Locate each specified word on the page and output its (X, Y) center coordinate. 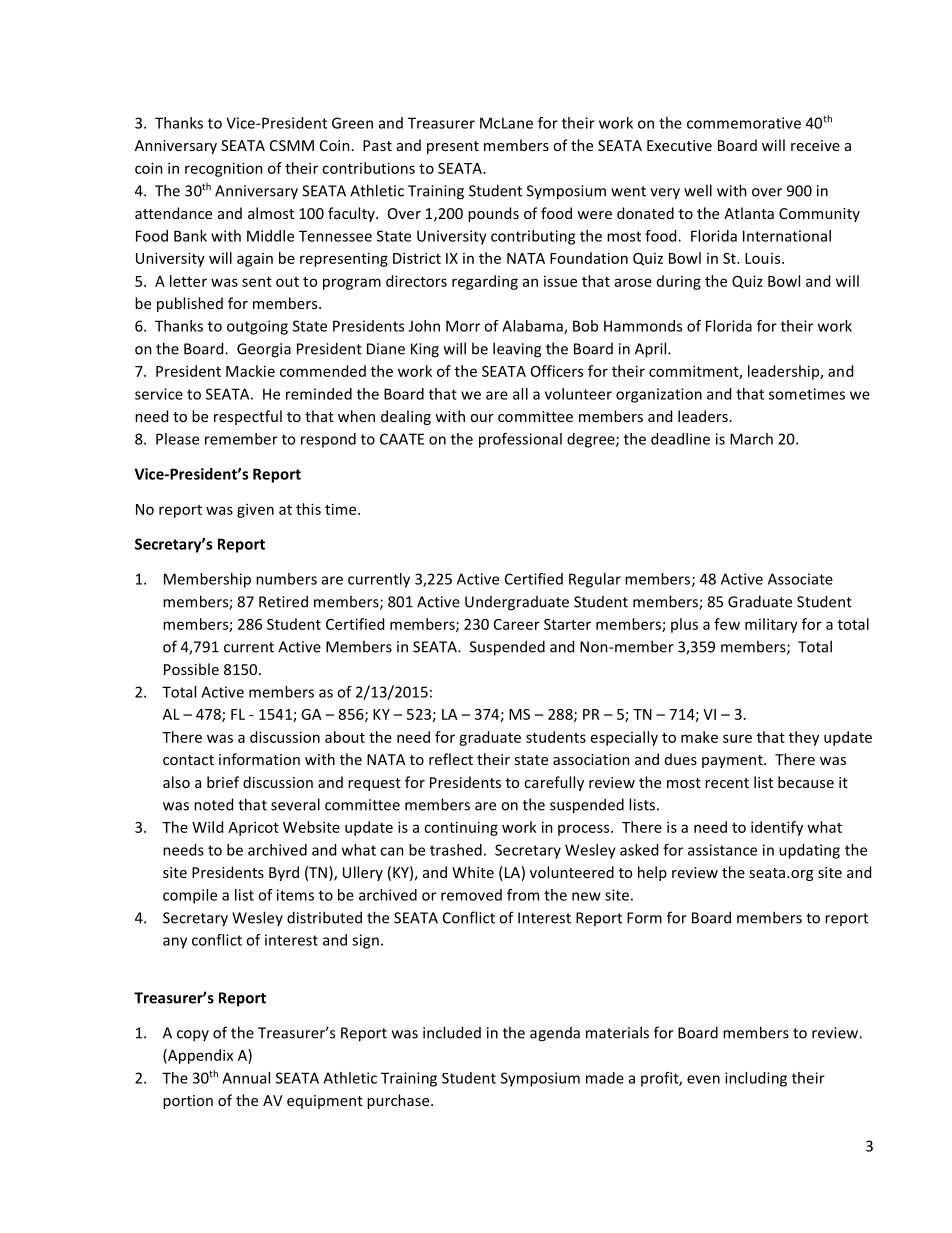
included (452, 1032)
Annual (246, 1078)
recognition (224, 169)
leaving (517, 350)
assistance (722, 850)
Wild (207, 827)
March (751, 439)
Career (517, 624)
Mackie (250, 371)
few (727, 624)
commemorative (744, 123)
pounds (493, 214)
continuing (461, 828)
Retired (283, 601)
